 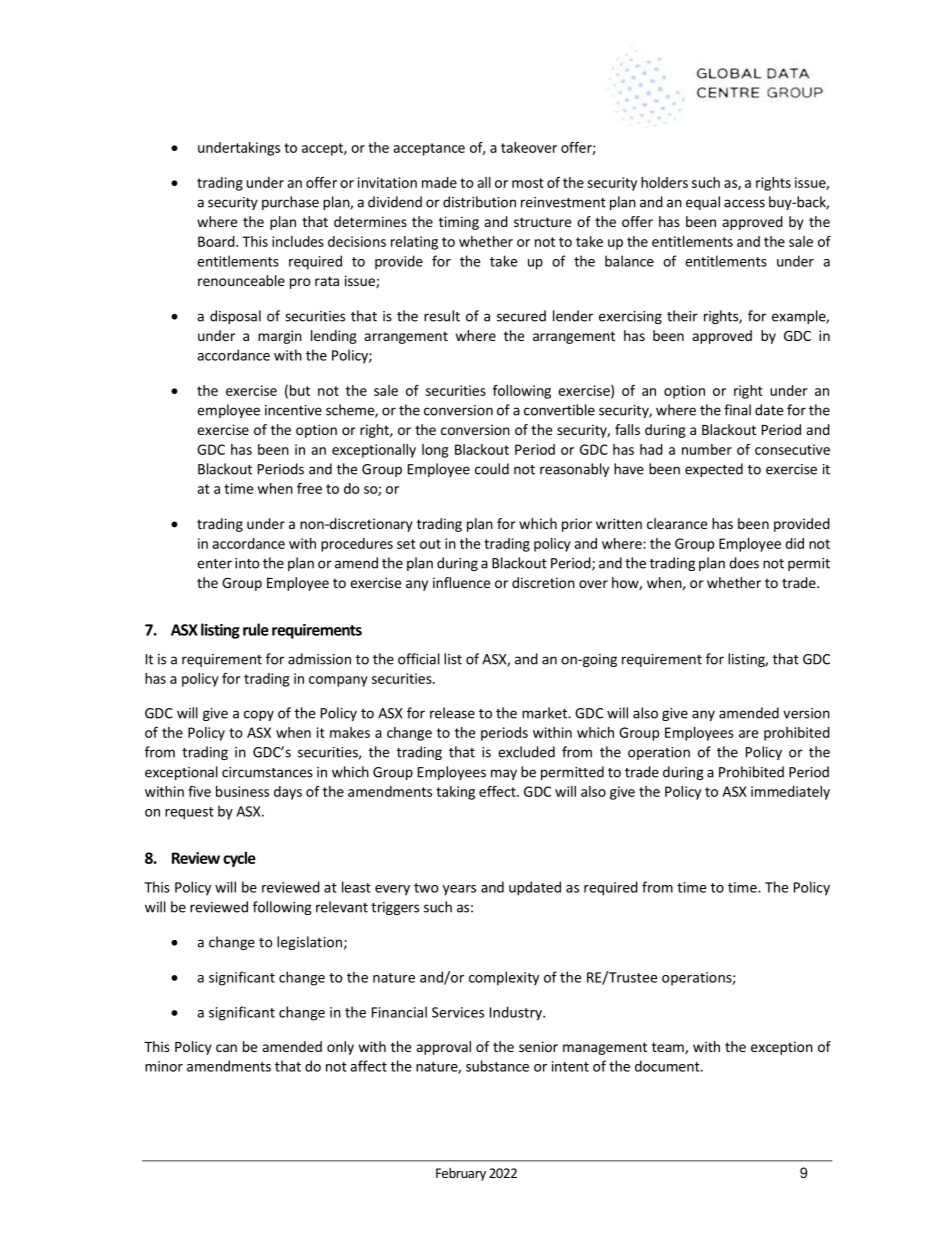 What do you see at coordinates (259, 715) in the screenshot?
I see `copy` at bounding box center [259, 715].
